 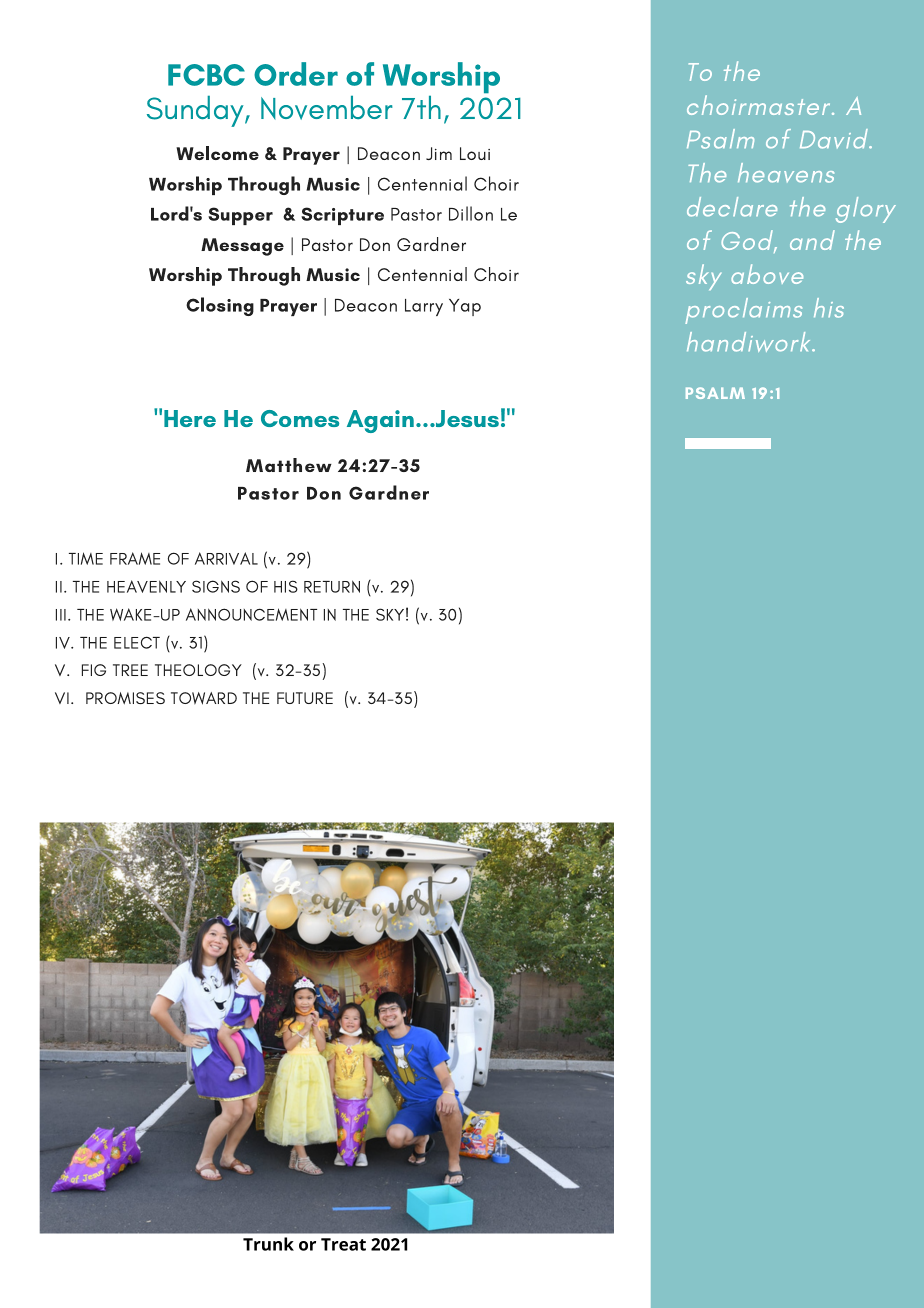 What do you see at coordinates (305, 698) in the image?
I see `FUTURE` at bounding box center [305, 698].
